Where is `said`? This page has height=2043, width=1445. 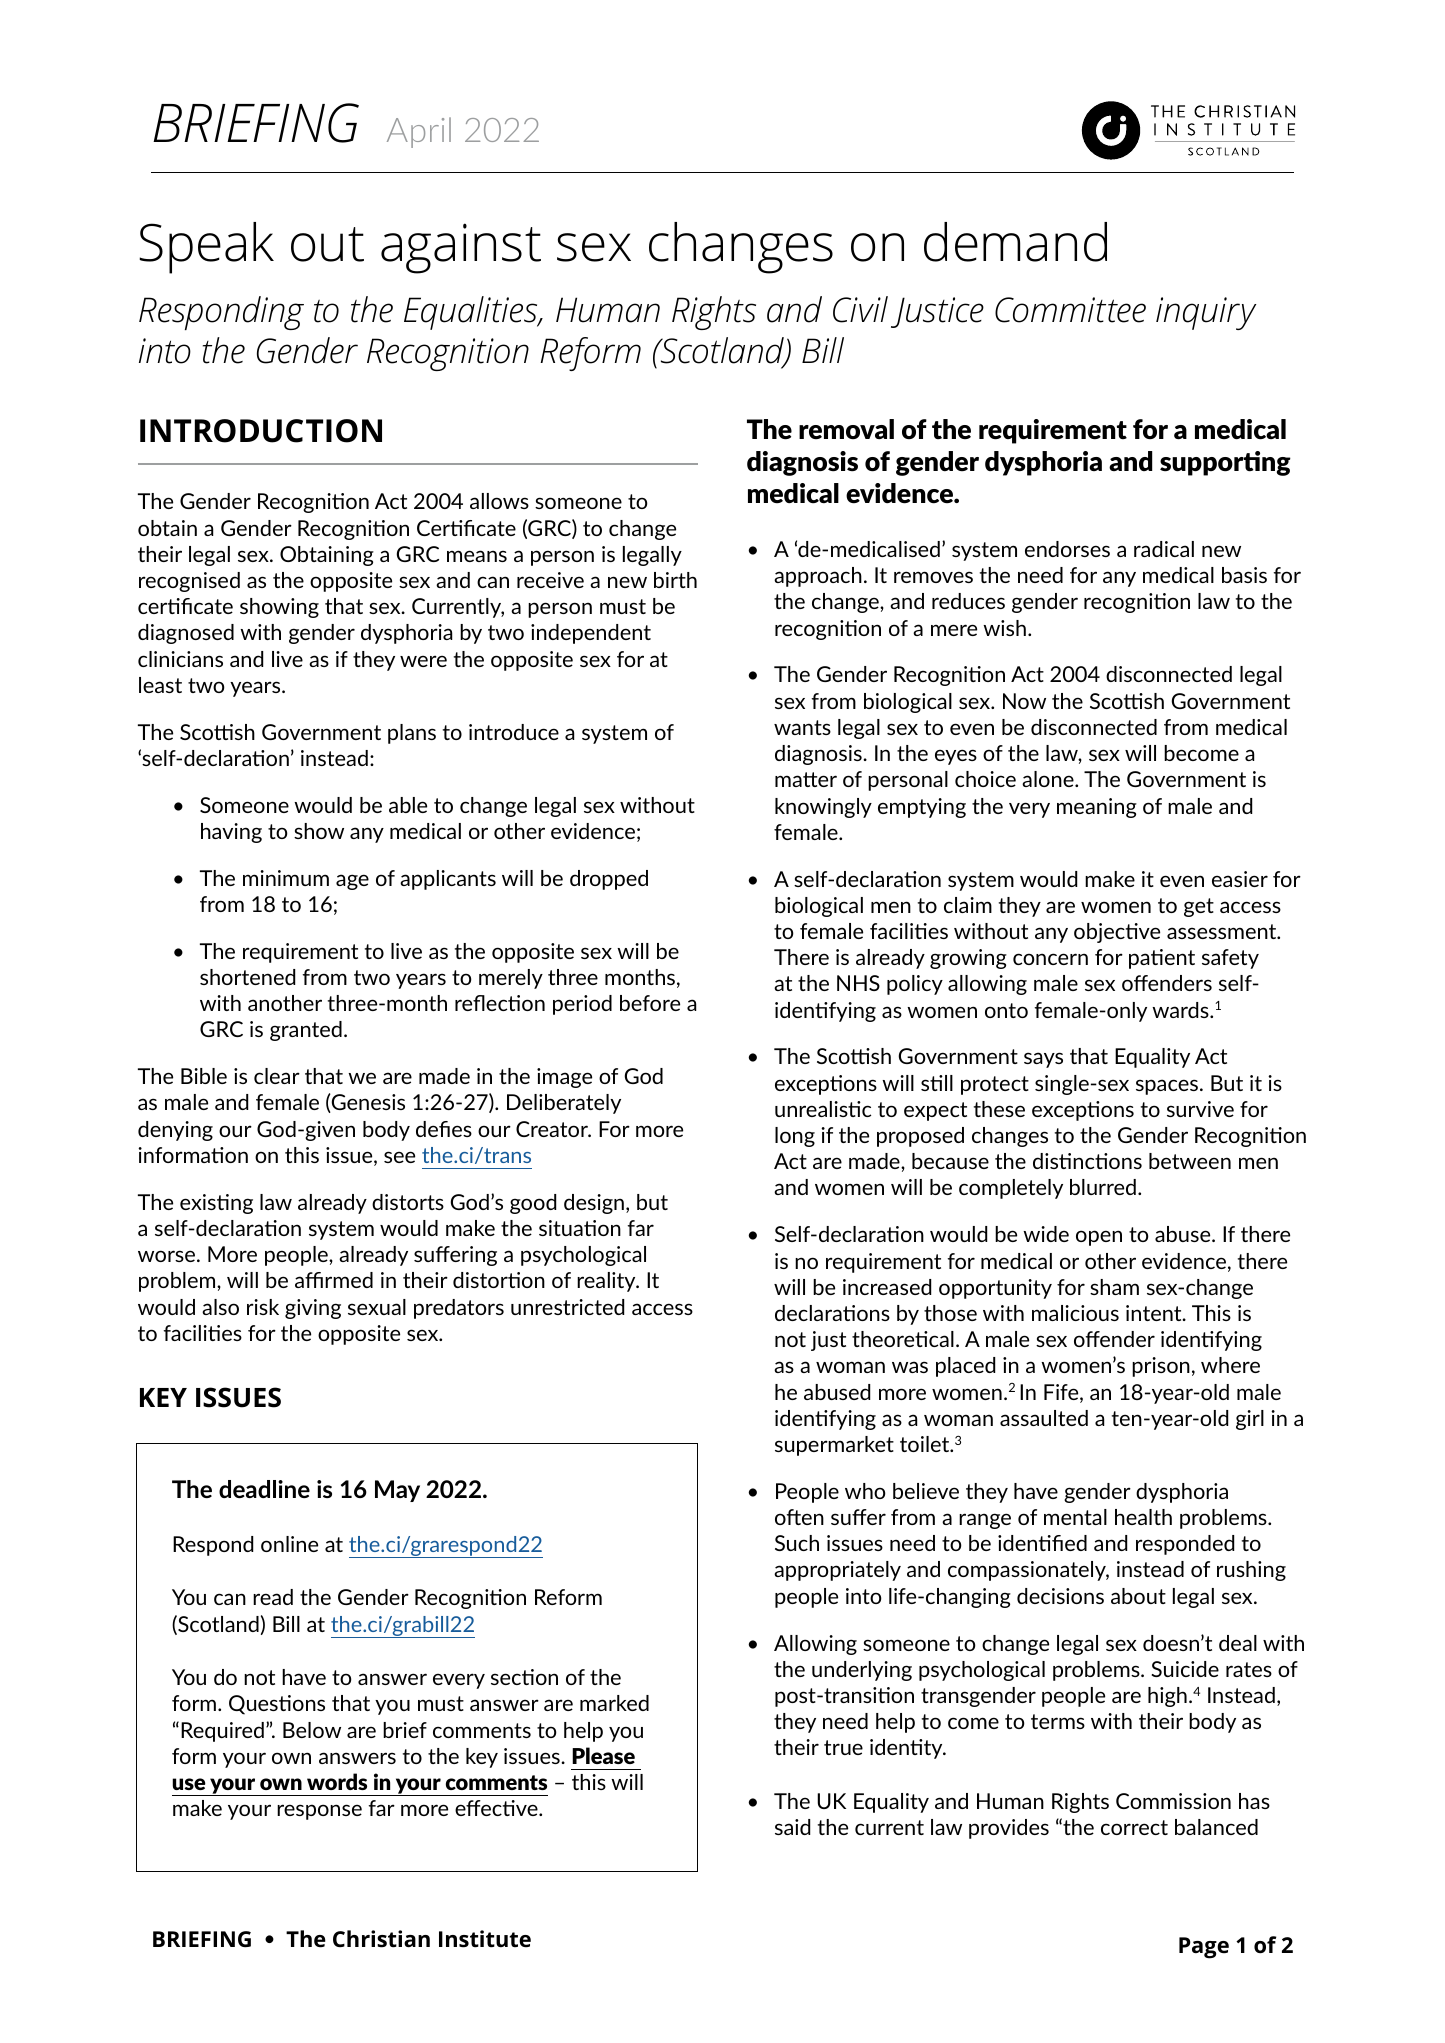
said is located at coordinates (792, 1827).
